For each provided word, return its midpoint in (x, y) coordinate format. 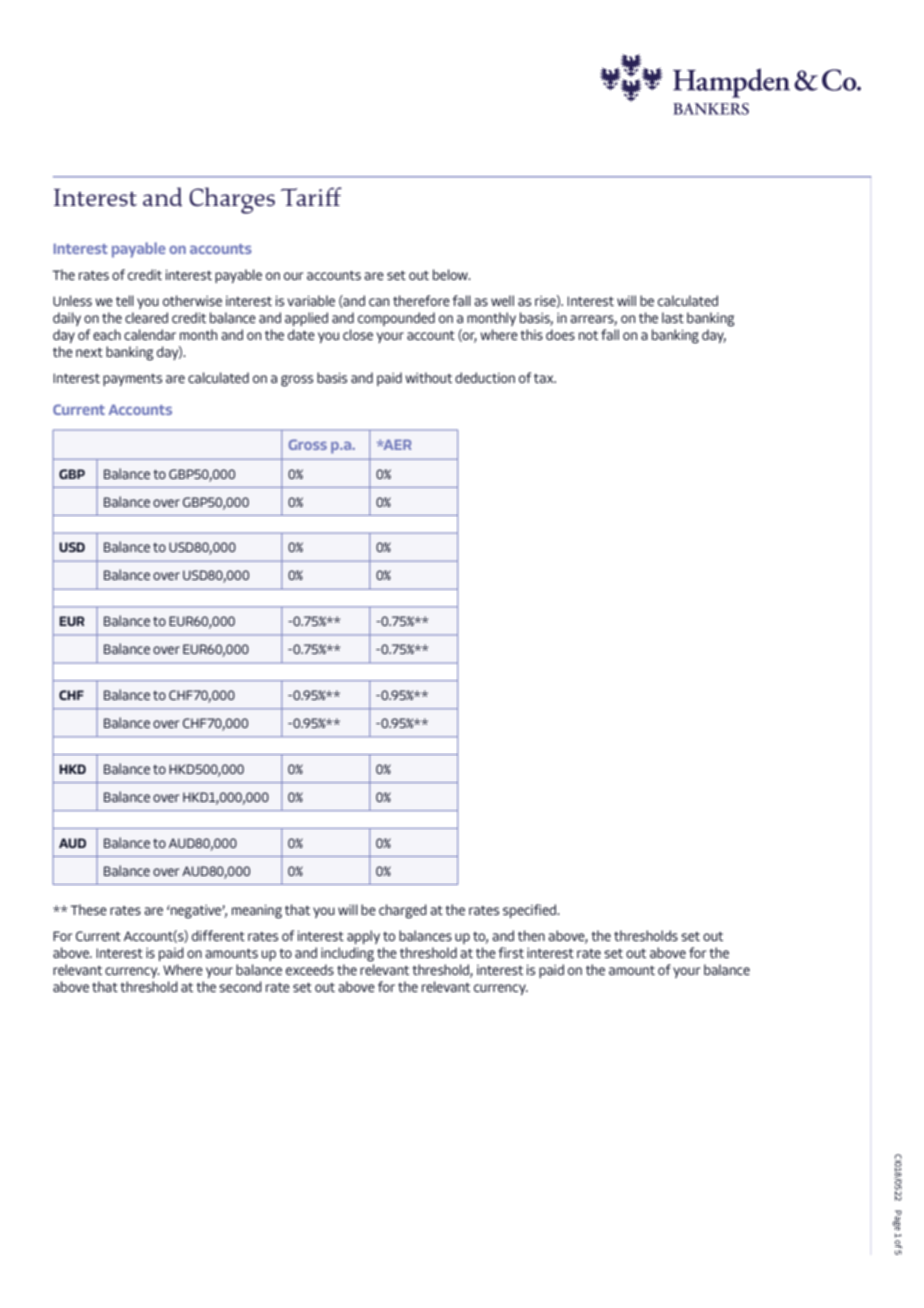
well (502, 300)
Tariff (311, 196)
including (347, 954)
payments (132, 380)
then (531, 935)
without (428, 377)
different (218, 935)
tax (545, 378)
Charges (232, 200)
